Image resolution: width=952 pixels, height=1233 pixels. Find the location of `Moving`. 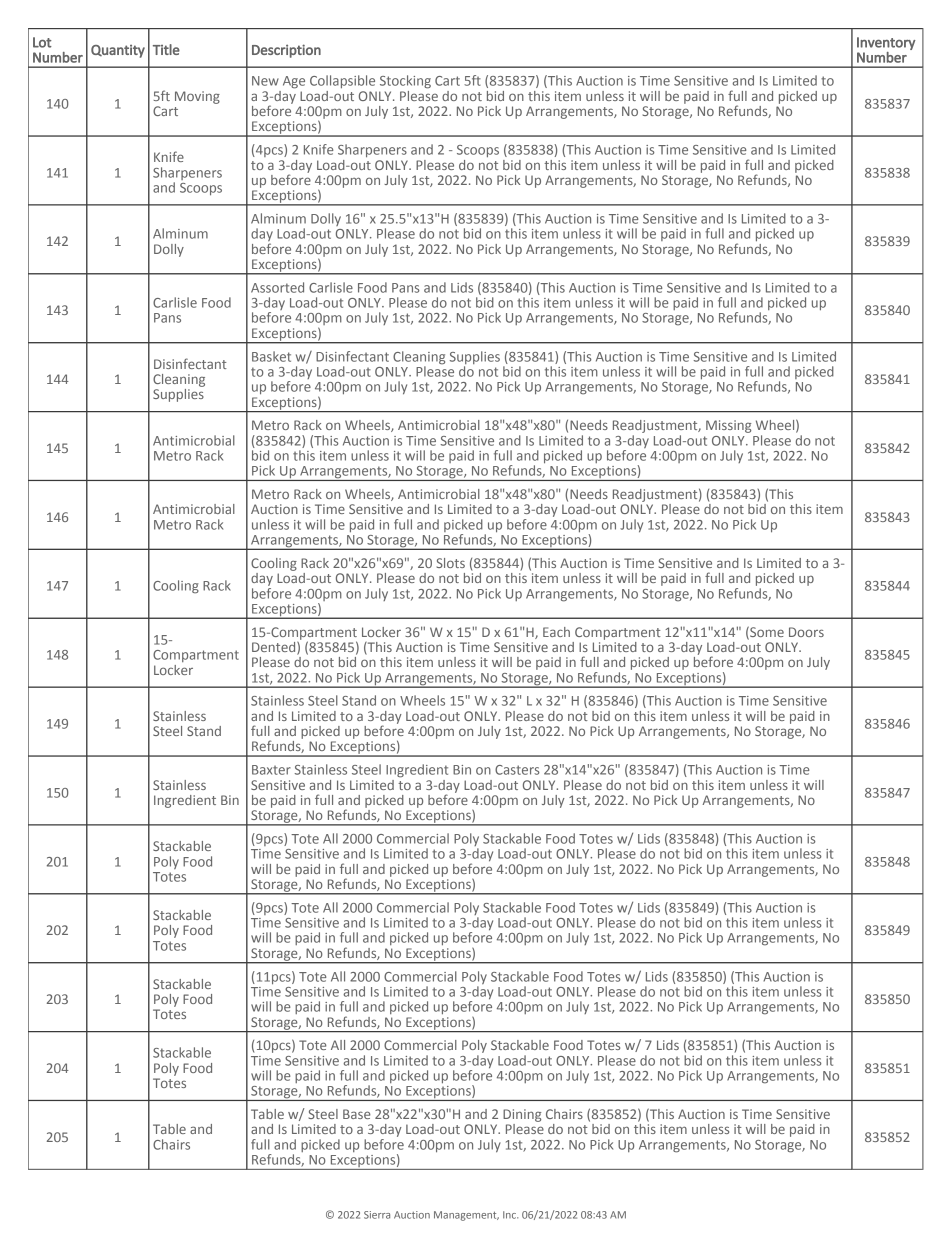

Moving is located at coordinates (197, 97).
